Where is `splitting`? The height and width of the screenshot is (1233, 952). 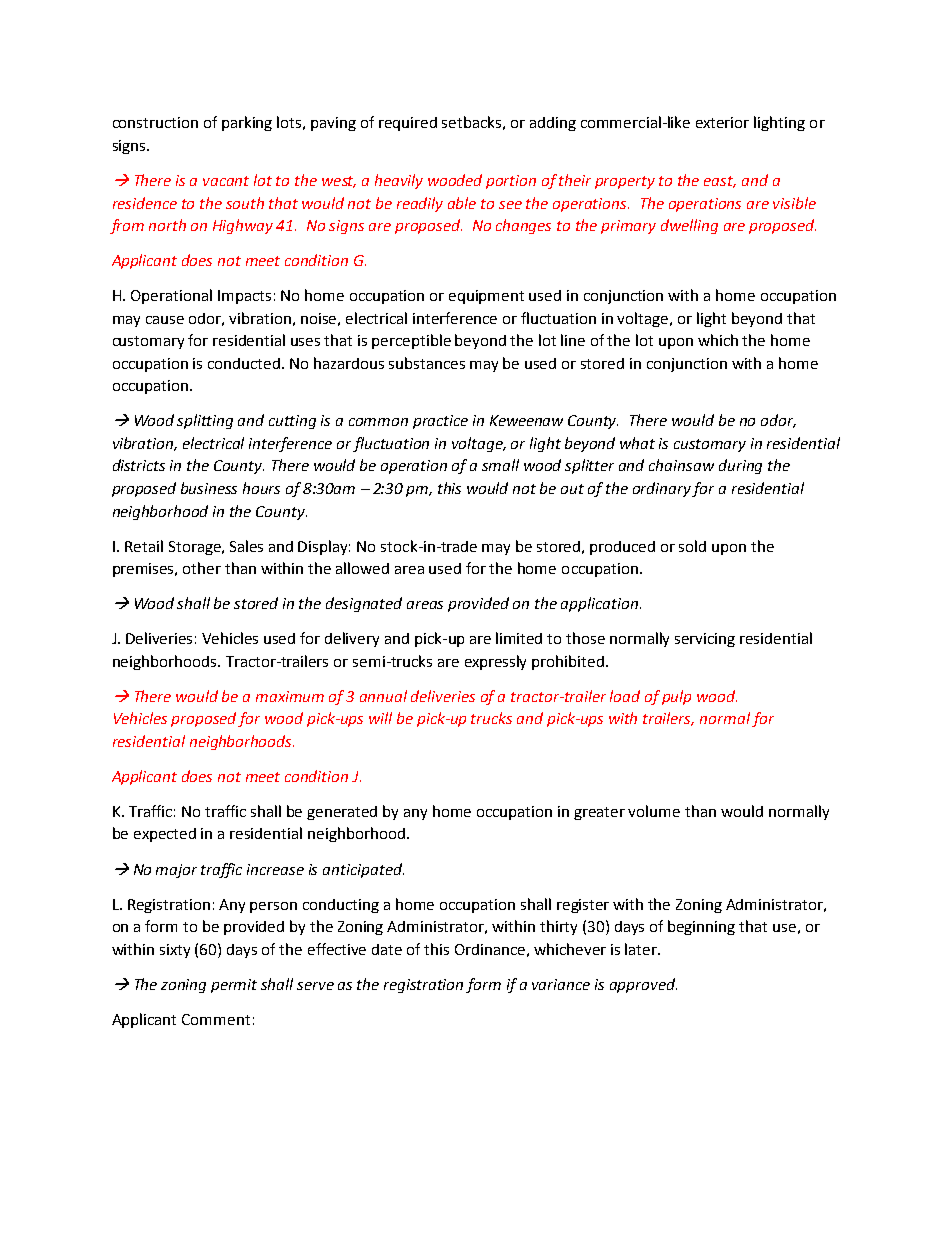
splitting is located at coordinates (205, 421).
